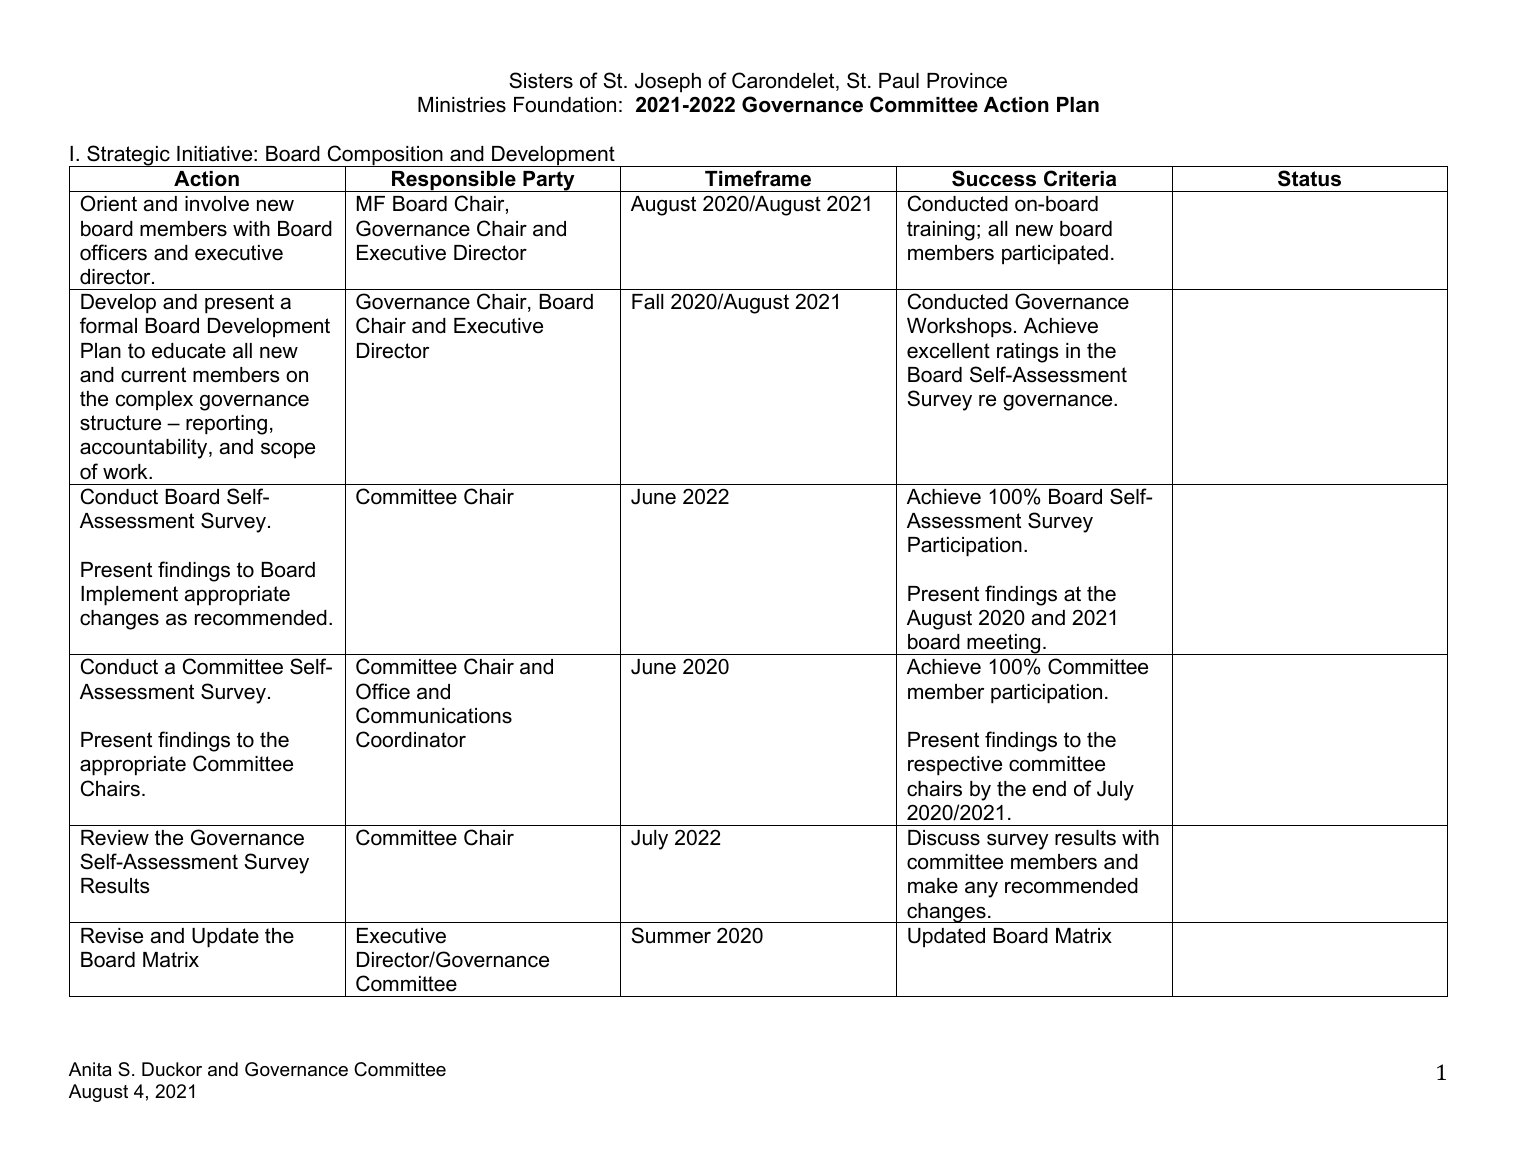 The height and width of the screenshot is (1172, 1517). What do you see at coordinates (1028, 353) in the screenshot?
I see `ratings` at bounding box center [1028, 353].
